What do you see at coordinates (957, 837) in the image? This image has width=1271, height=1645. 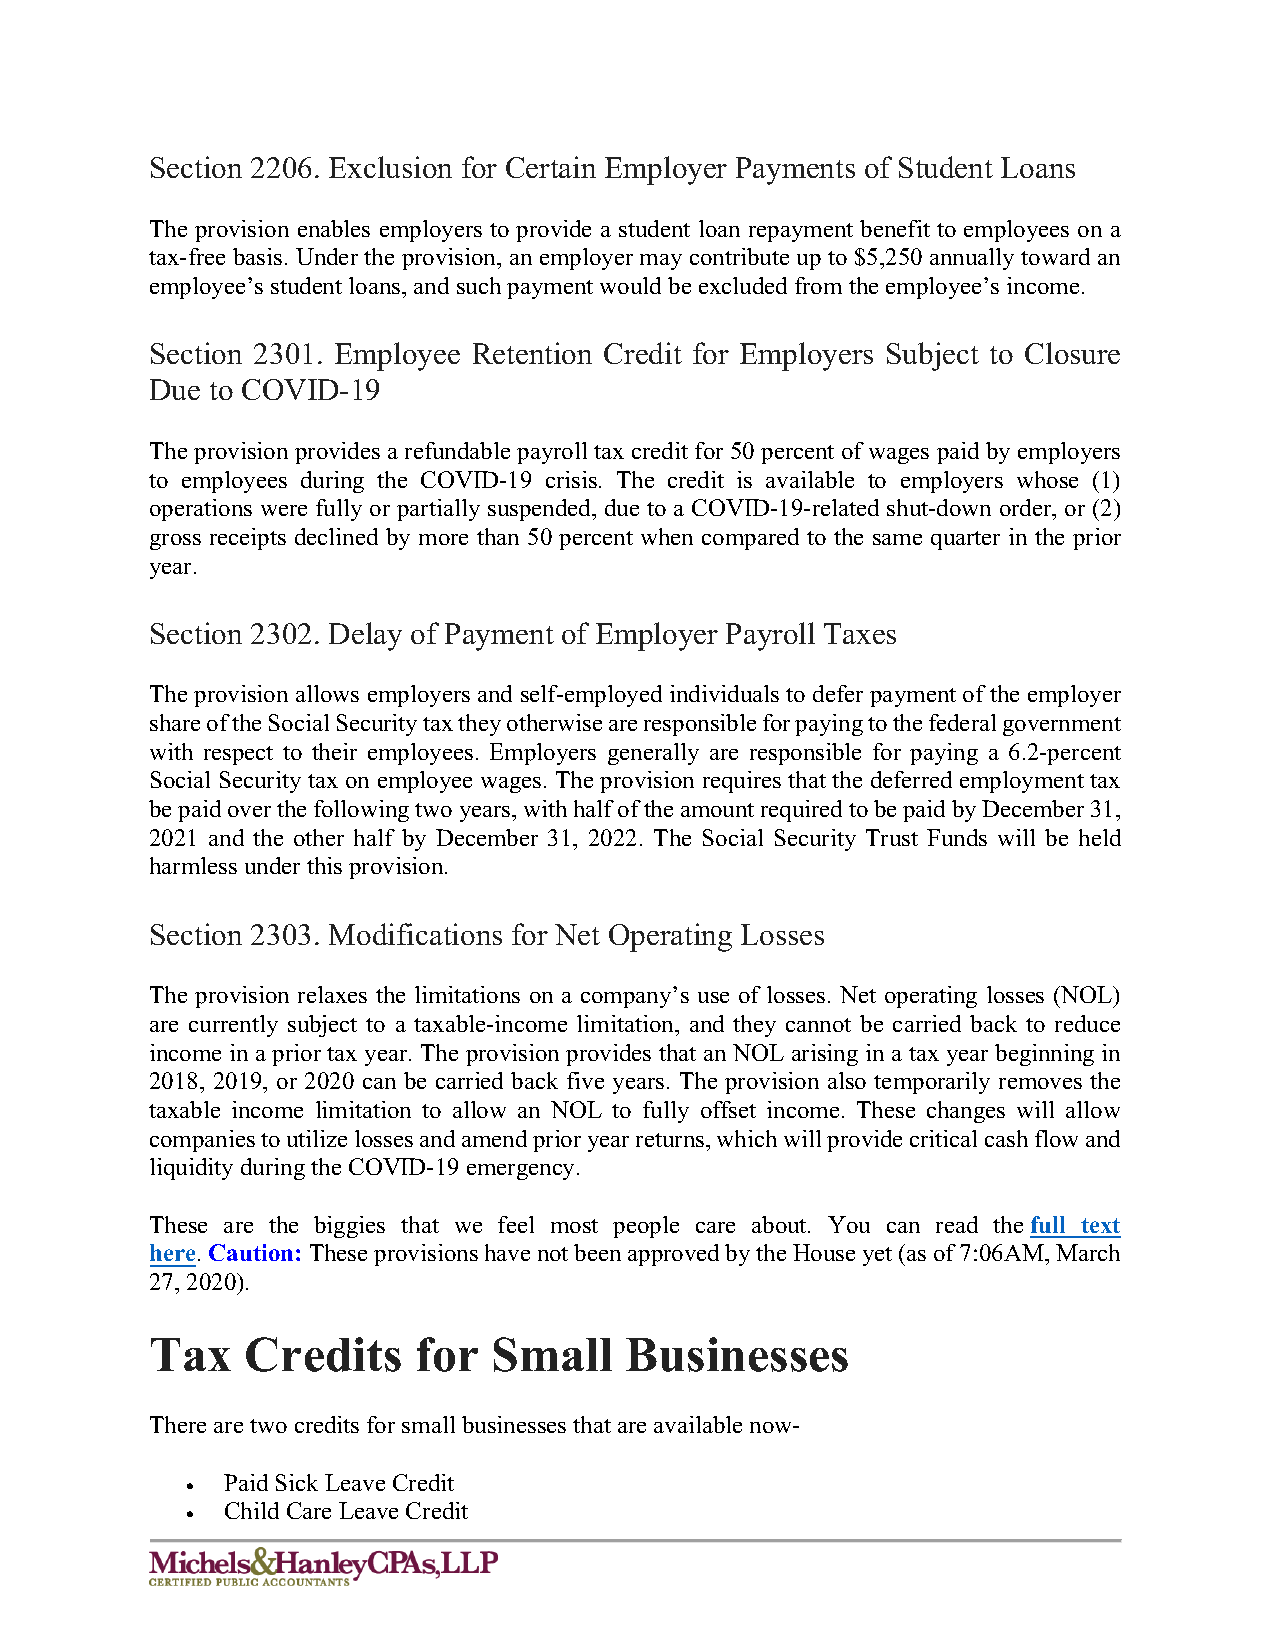 I see `Funds` at bounding box center [957, 837].
